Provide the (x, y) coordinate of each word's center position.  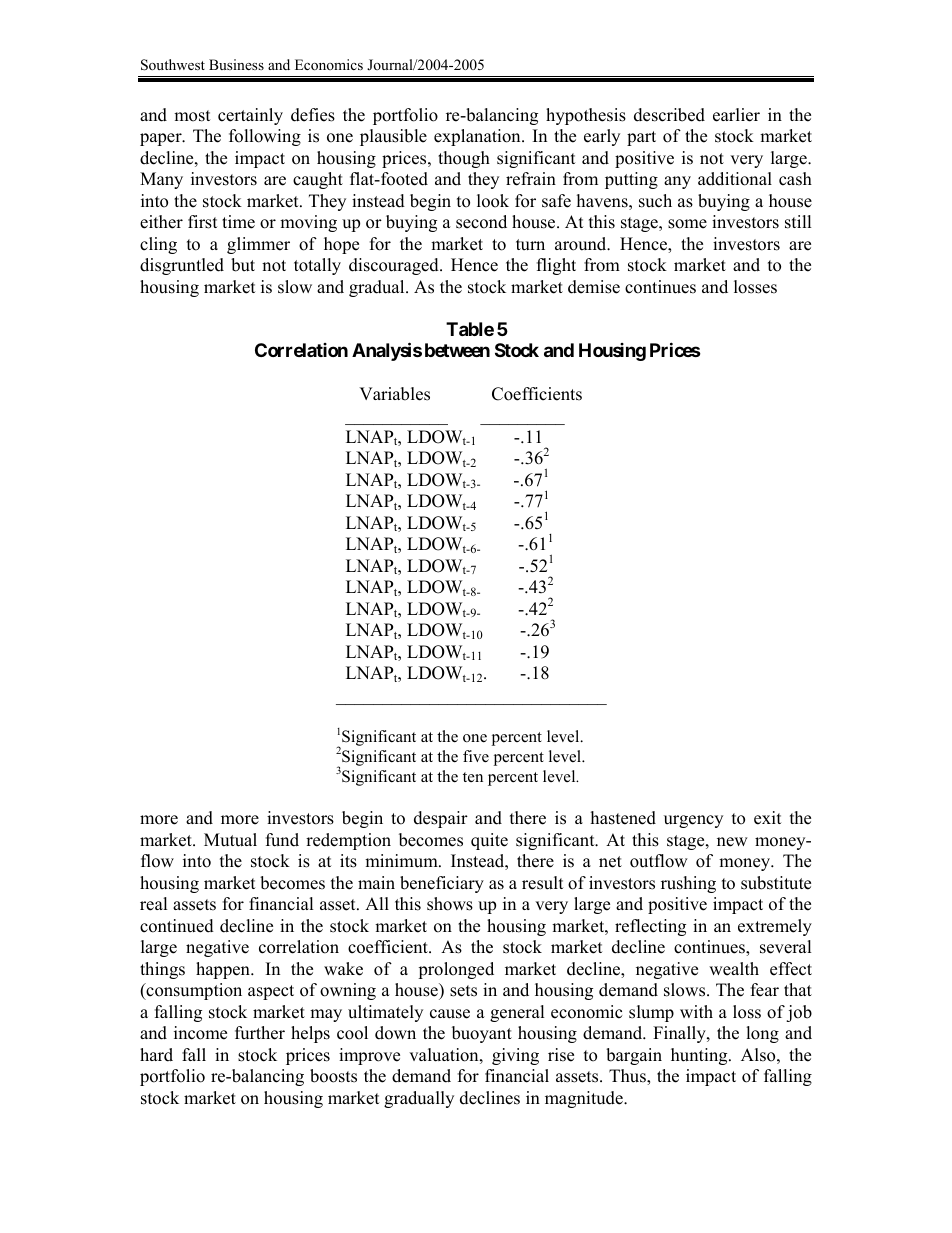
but (243, 265)
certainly (250, 116)
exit (768, 818)
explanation (478, 137)
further (260, 1033)
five (476, 756)
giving (515, 1056)
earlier (736, 115)
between (457, 350)
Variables (394, 394)
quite (489, 841)
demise (594, 287)
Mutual (230, 840)
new (732, 842)
